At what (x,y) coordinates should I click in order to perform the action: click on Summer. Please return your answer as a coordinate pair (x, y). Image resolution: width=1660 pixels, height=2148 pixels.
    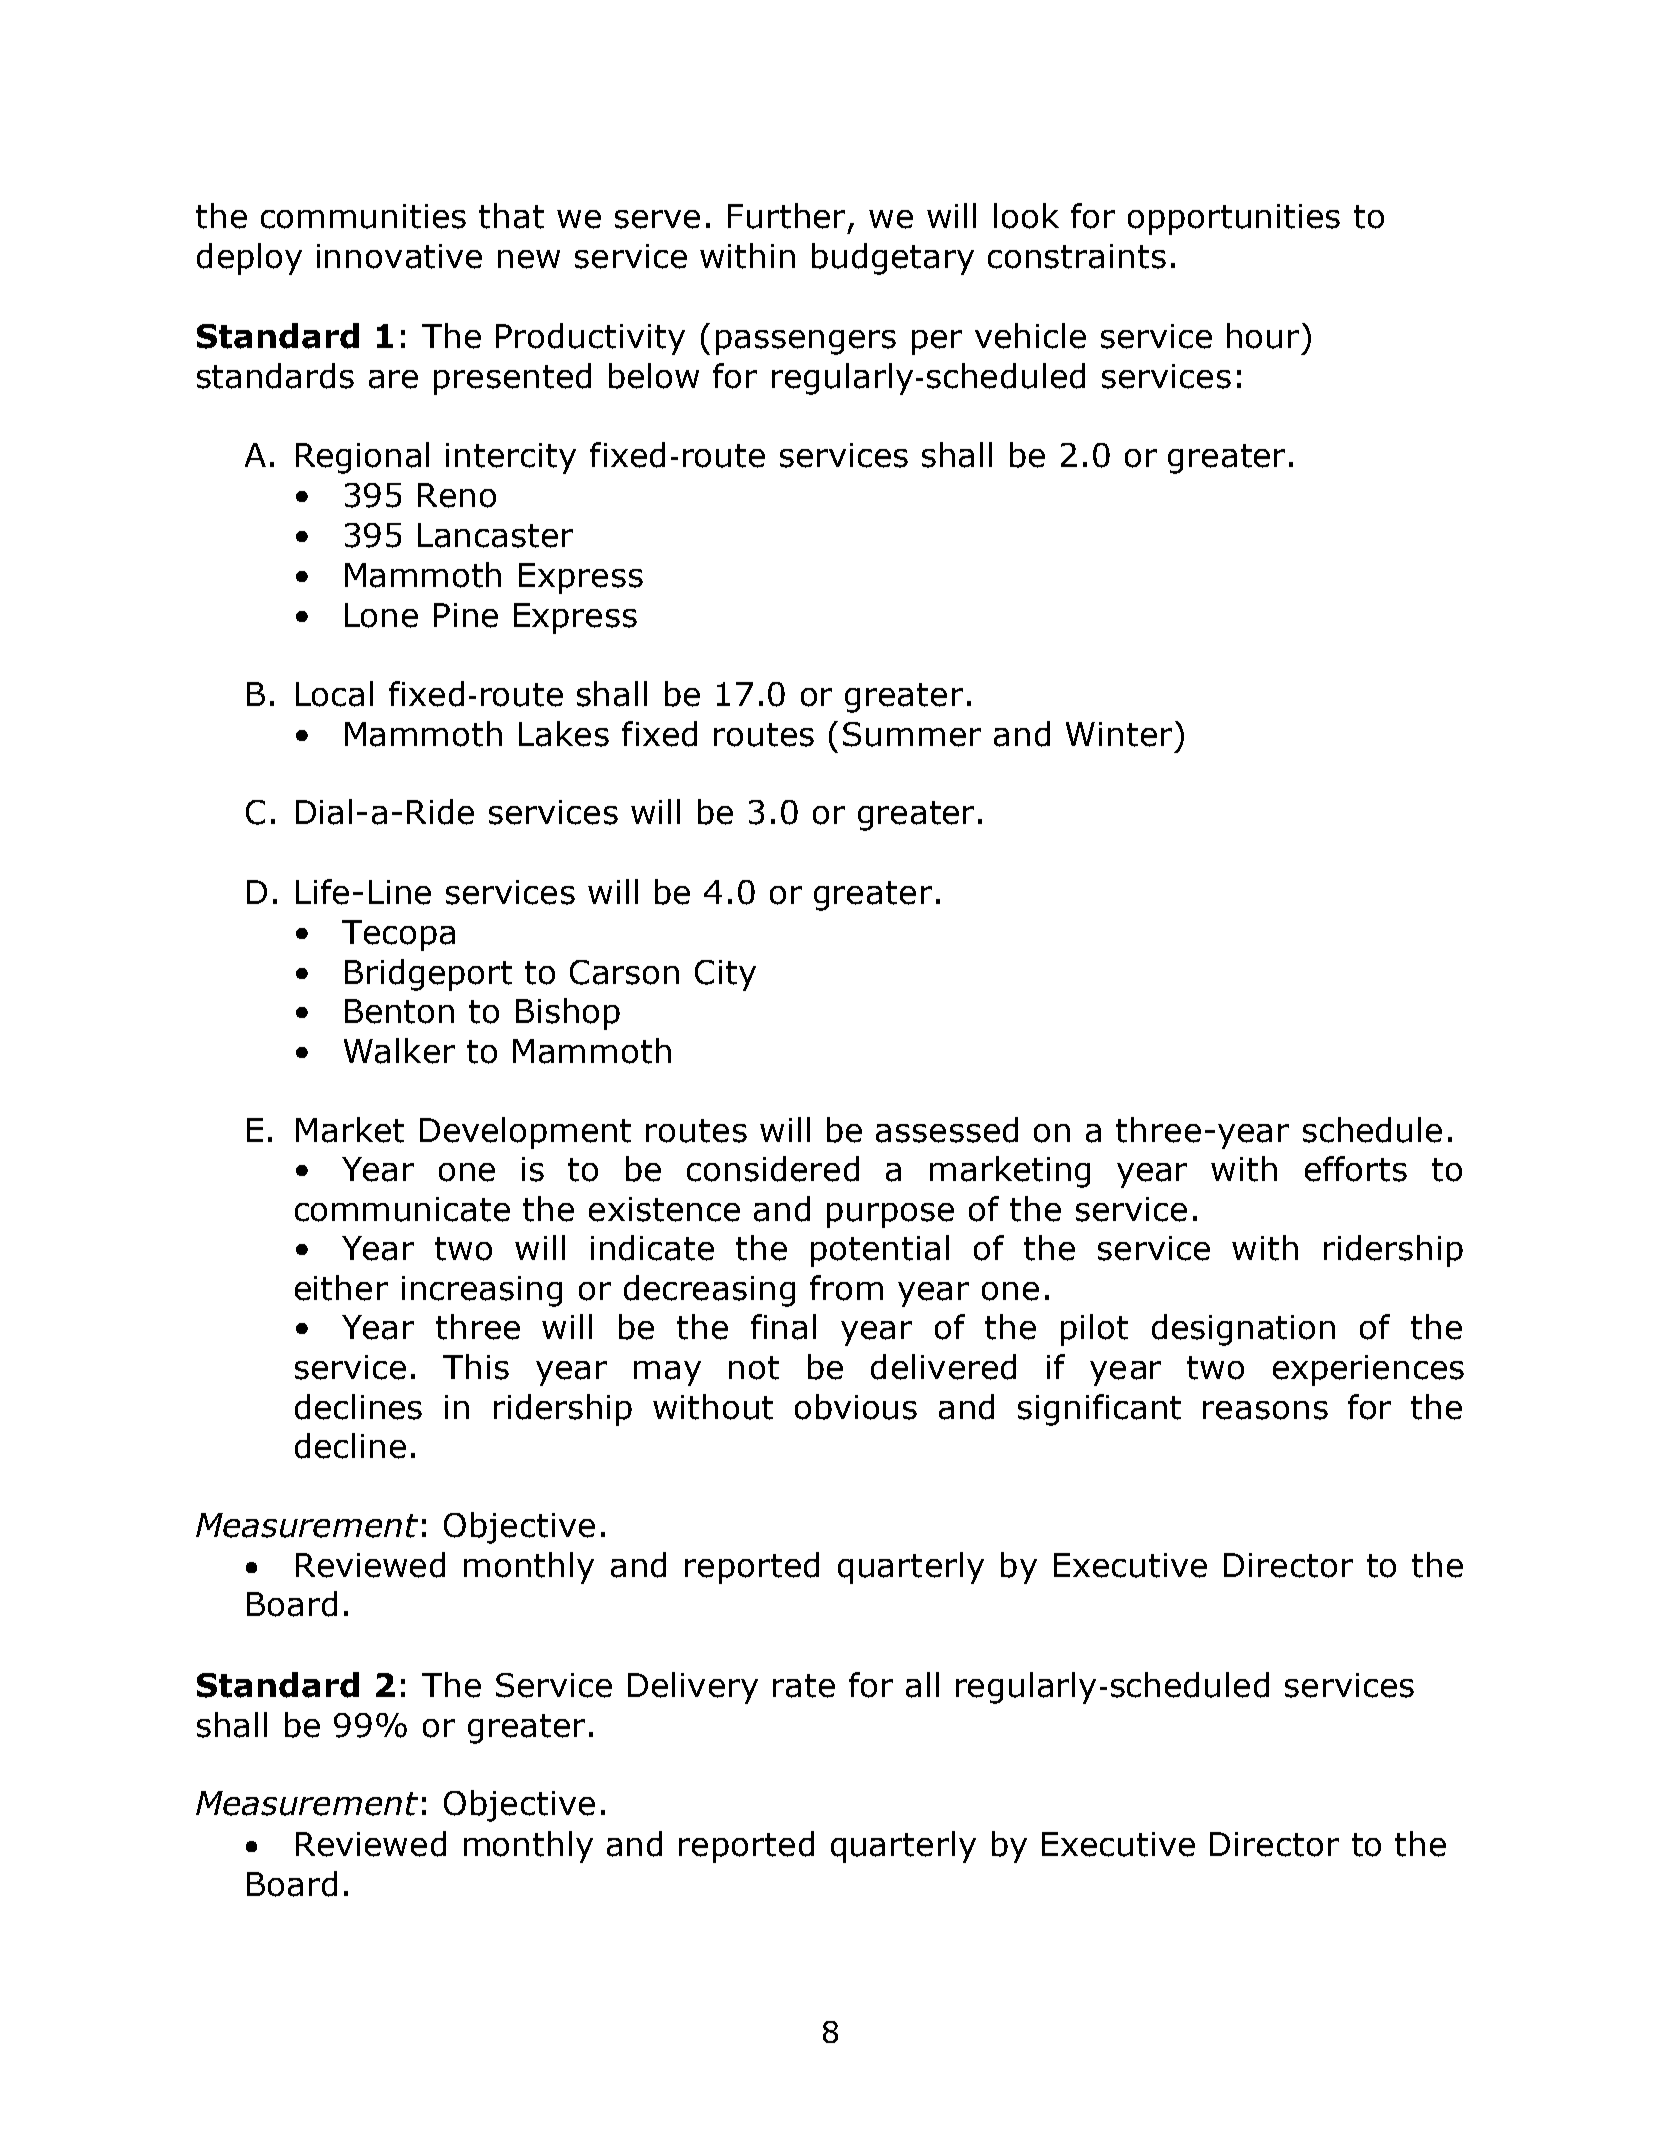
    Looking at the image, I should click on (912, 734).
